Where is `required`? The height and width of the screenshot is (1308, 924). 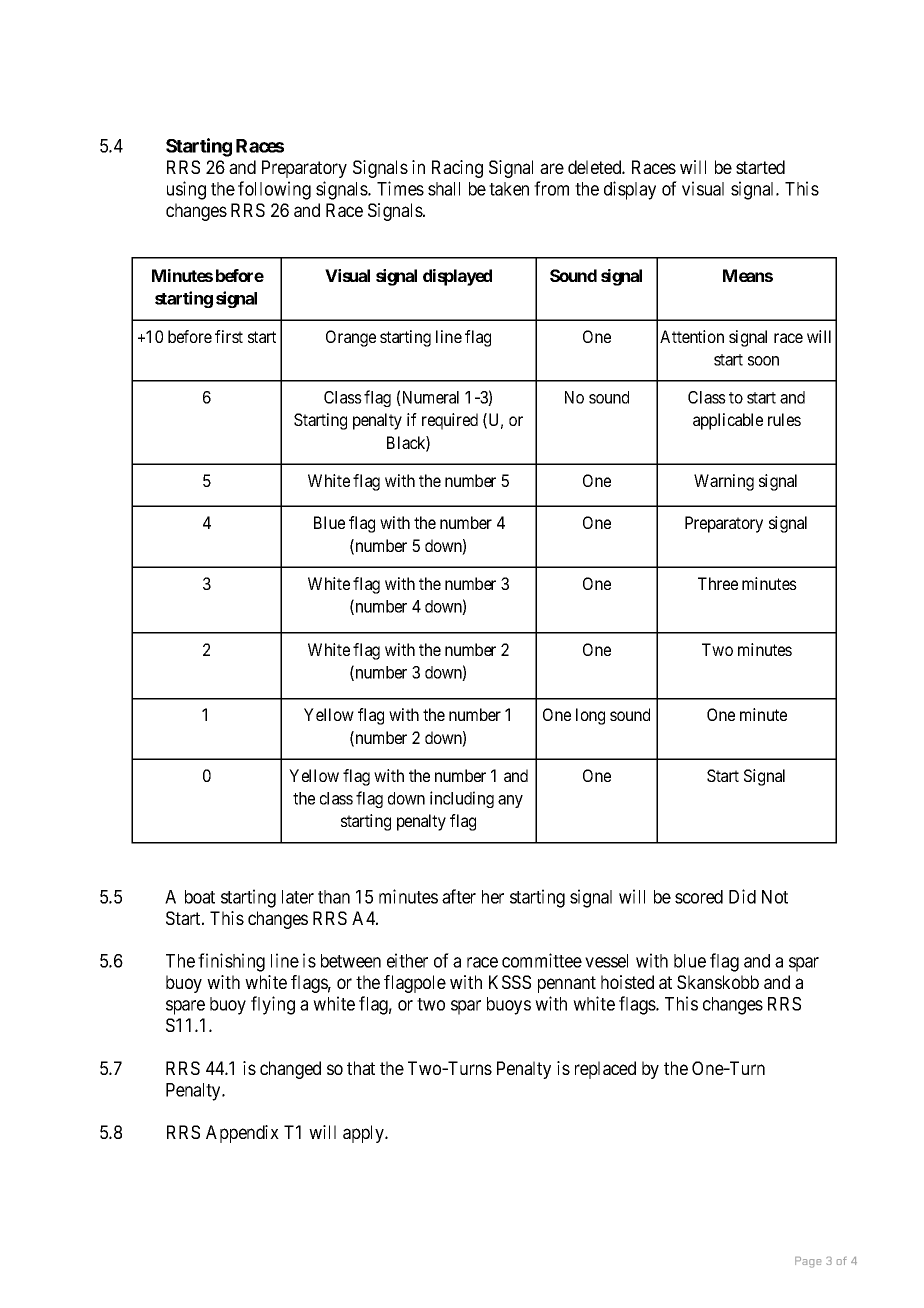
required is located at coordinates (450, 421).
